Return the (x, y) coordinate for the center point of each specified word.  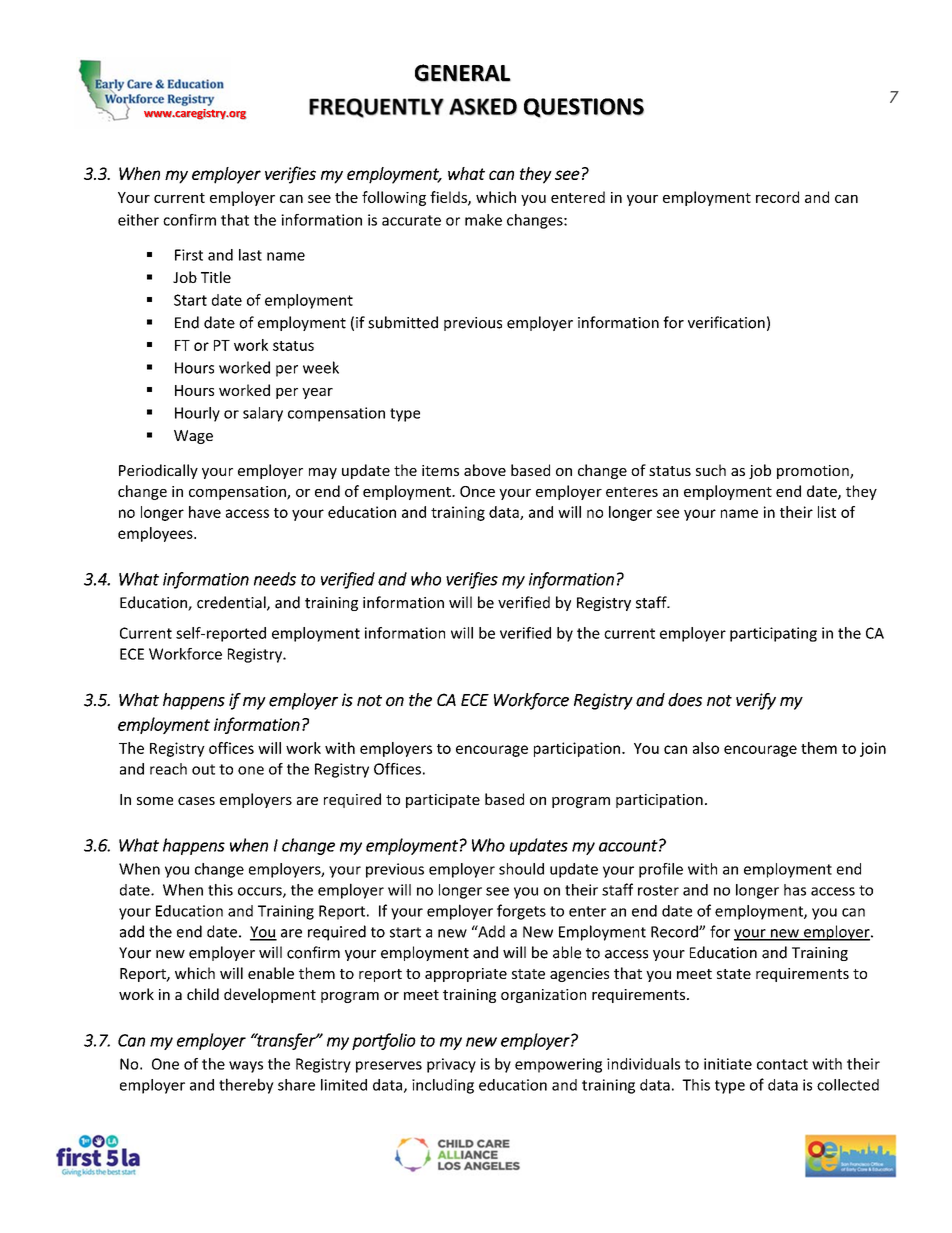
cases (196, 801)
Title (216, 277)
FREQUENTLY (376, 108)
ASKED (483, 107)
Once (477, 491)
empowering (558, 1065)
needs (275, 579)
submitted (403, 322)
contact (782, 1064)
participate (443, 801)
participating (773, 634)
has (795, 890)
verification (726, 322)
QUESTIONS (584, 108)
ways (246, 1067)
